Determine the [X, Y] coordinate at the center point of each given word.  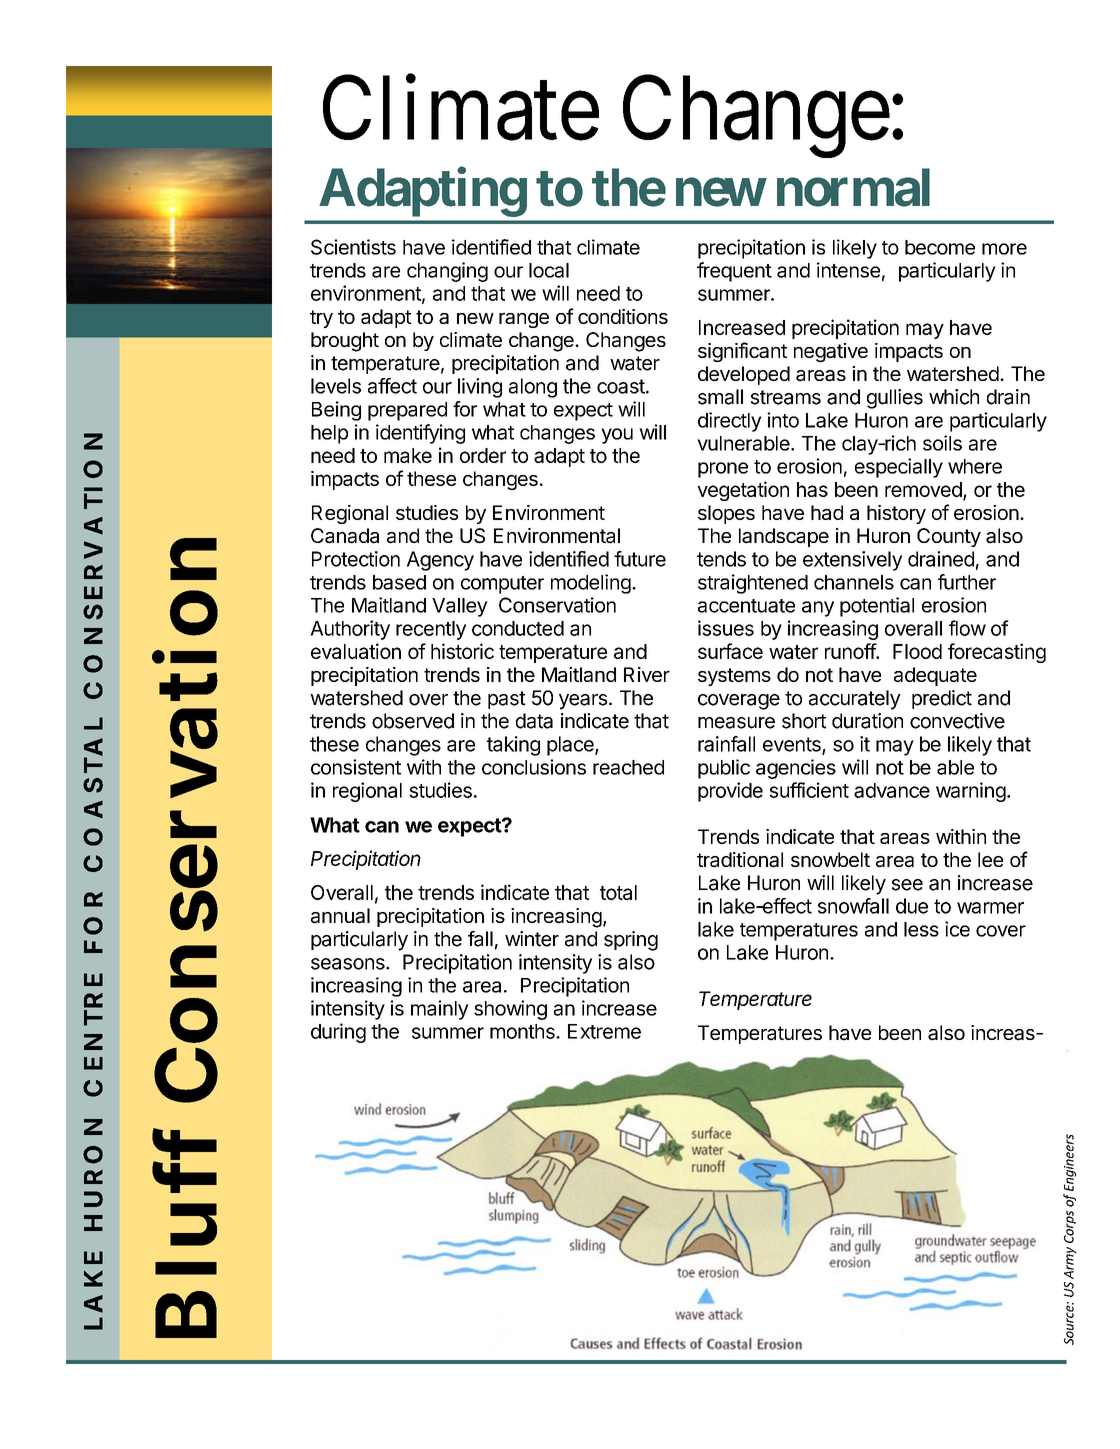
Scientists [353, 247]
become [940, 247]
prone [723, 470]
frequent [734, 272]
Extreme [604, 1031]
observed [413, 721]
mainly [440, 1010]
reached [628, 767]
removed [924, 490]
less [921, 929]
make [408, 455]
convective [957, 721]
